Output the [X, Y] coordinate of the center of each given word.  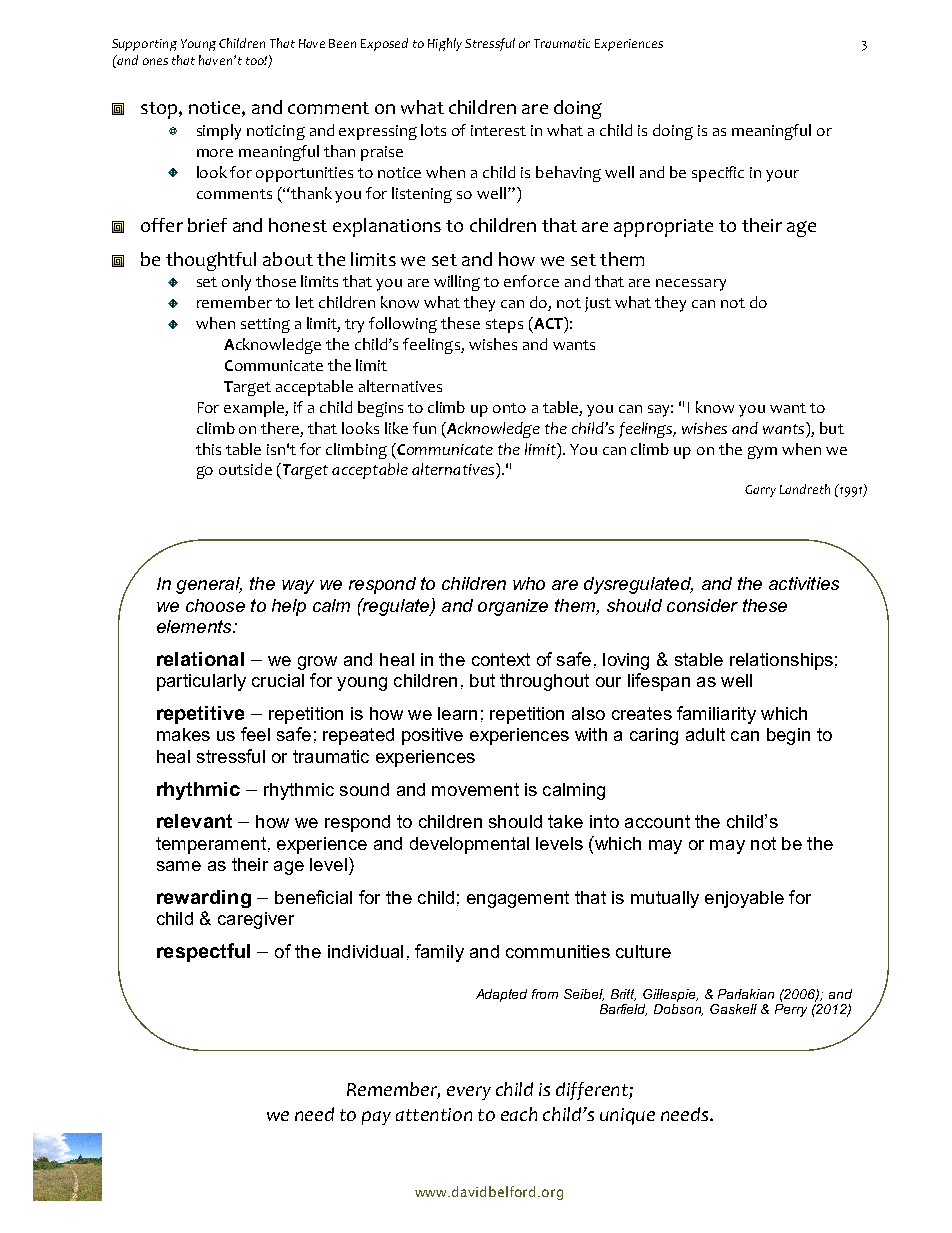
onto [509, 408]
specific [718, 174]
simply [219, 132]
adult [705, 734]
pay [376, 1118]
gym [762, 452]
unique [627, 1116]
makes [183, 734]
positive [432, 736]
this [208, 449]
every [469, 1093]
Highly [445, 44]
